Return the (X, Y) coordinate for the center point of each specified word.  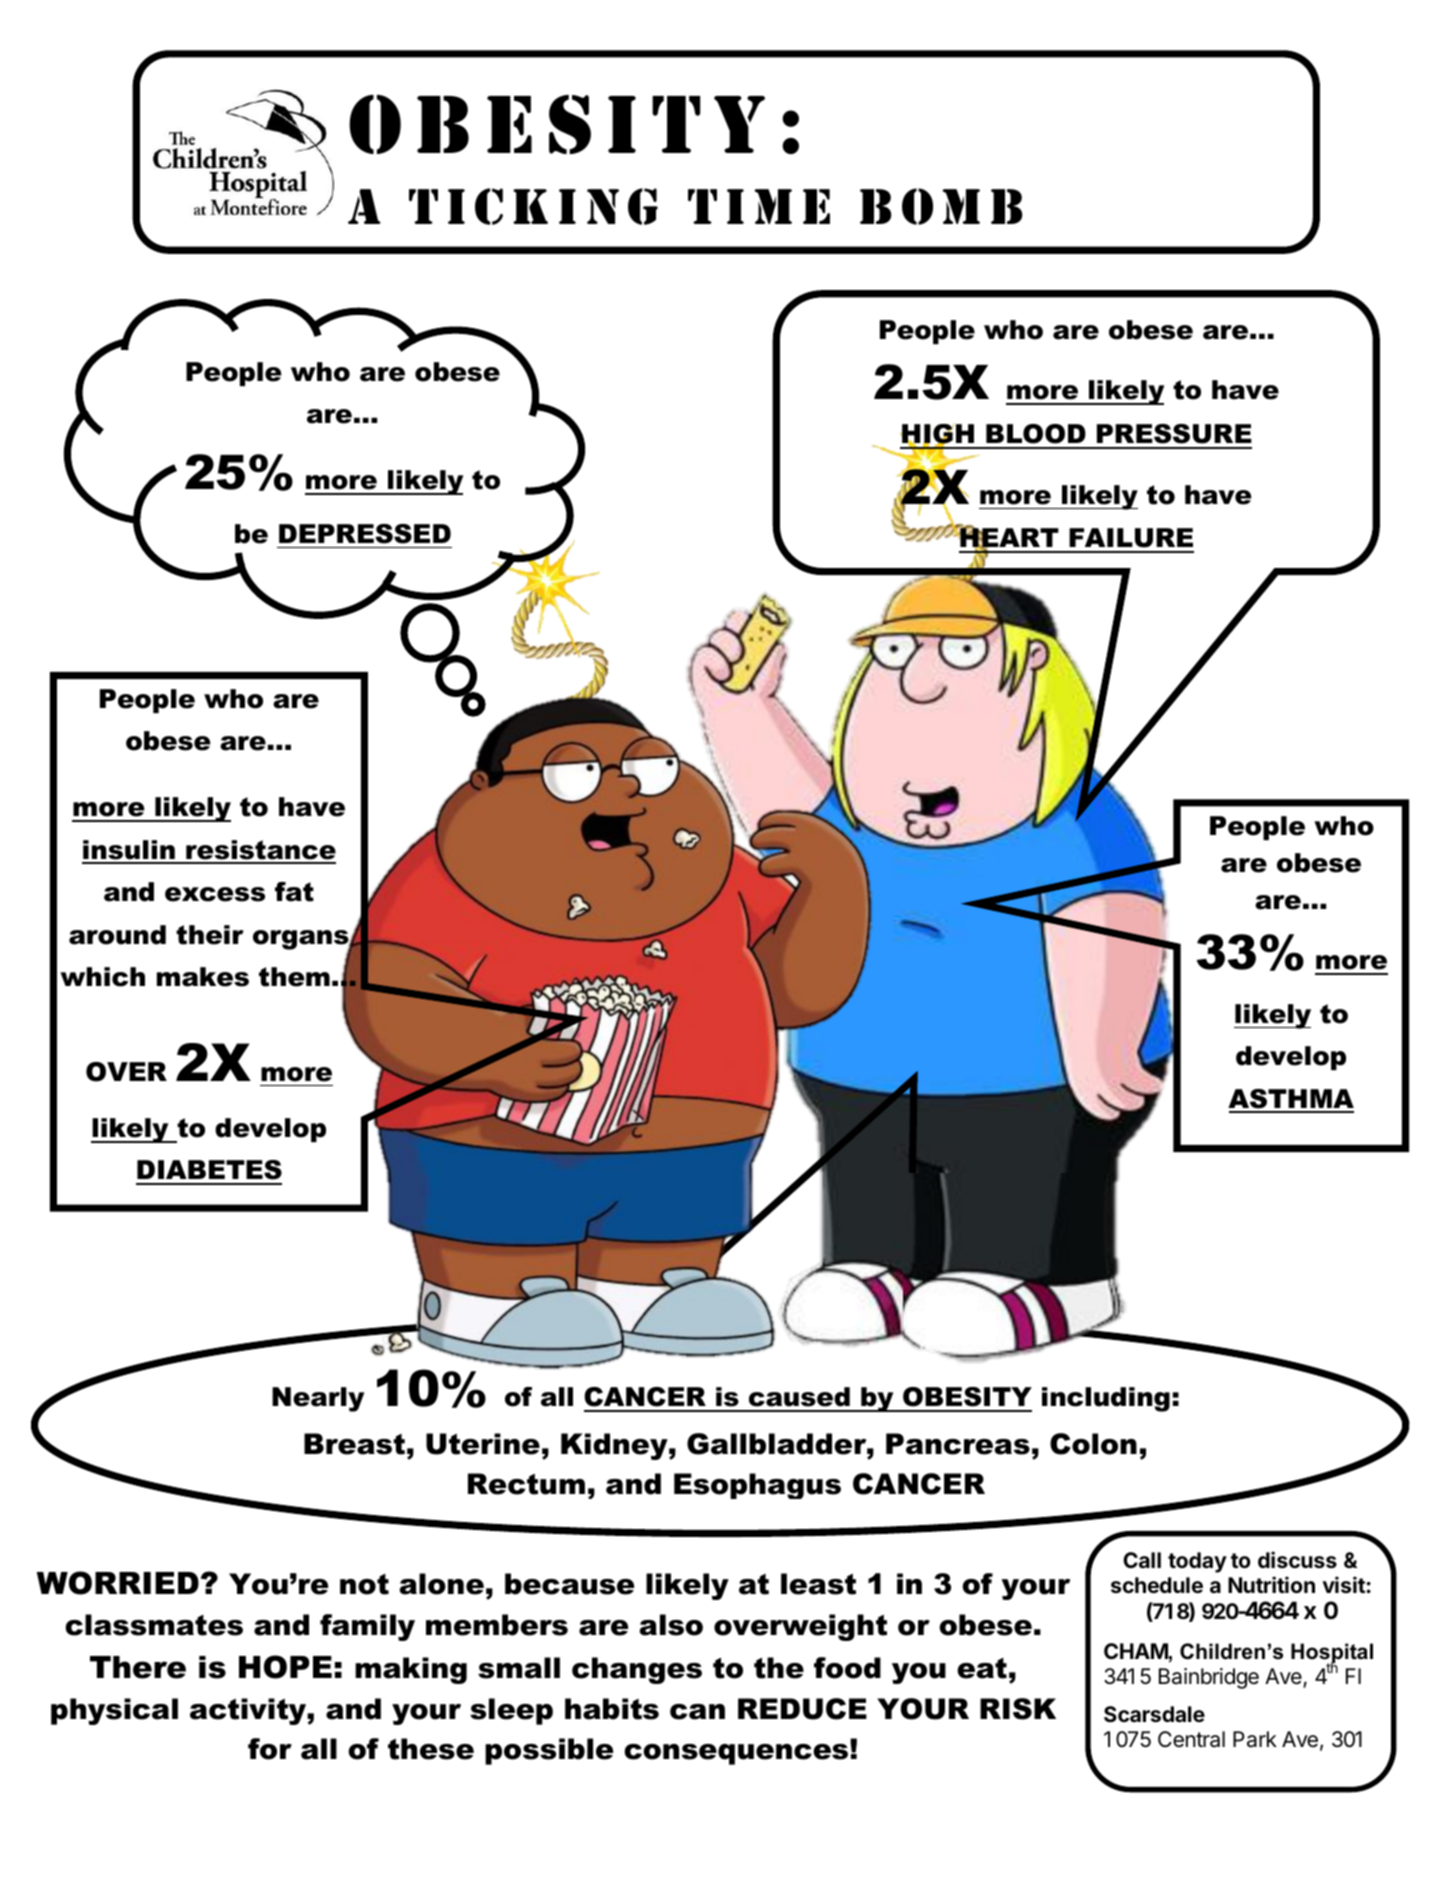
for (270, 1749)
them (294, 977)
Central (1191, 1739)
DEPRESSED (365, 534)
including (1106, 1399)
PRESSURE (1174, 434)
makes (203, 977)
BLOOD (1036, 434)
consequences (737, 1753)
